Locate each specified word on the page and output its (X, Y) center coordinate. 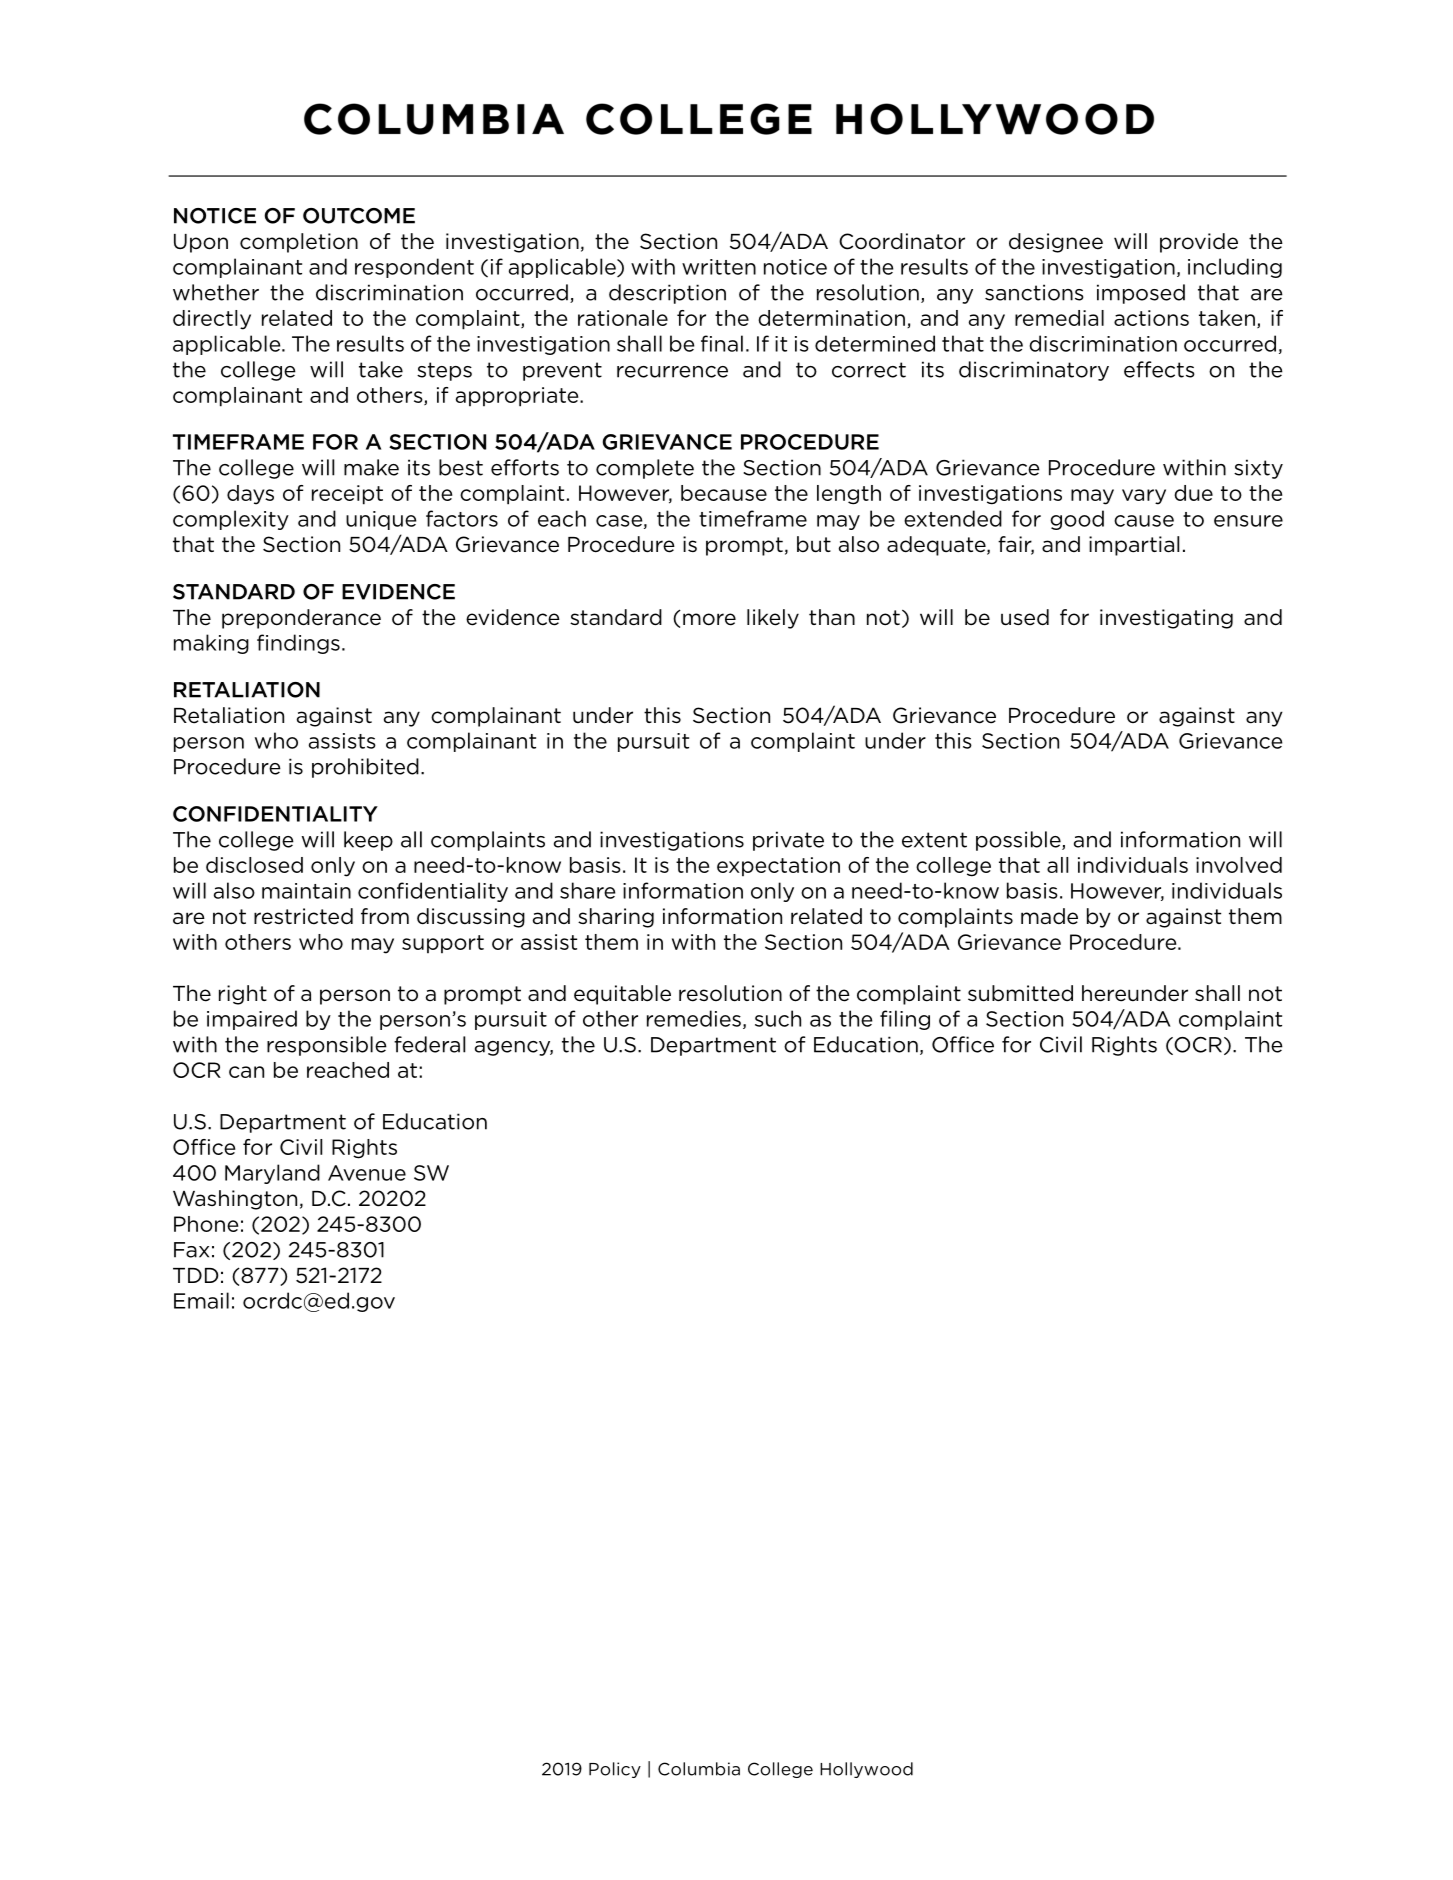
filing (905, 1020)
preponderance (301, 619)
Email (201, 1300)
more (709, 619)
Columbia (699, 1769)
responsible (327, 1046)
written (719, 267)
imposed (1141, 294)
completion (299, 243)
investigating (1166, 619)
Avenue (367, 1173)
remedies (694, 1018)
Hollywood (866, 1770)
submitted (1020, 993)
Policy (615, 1770)
